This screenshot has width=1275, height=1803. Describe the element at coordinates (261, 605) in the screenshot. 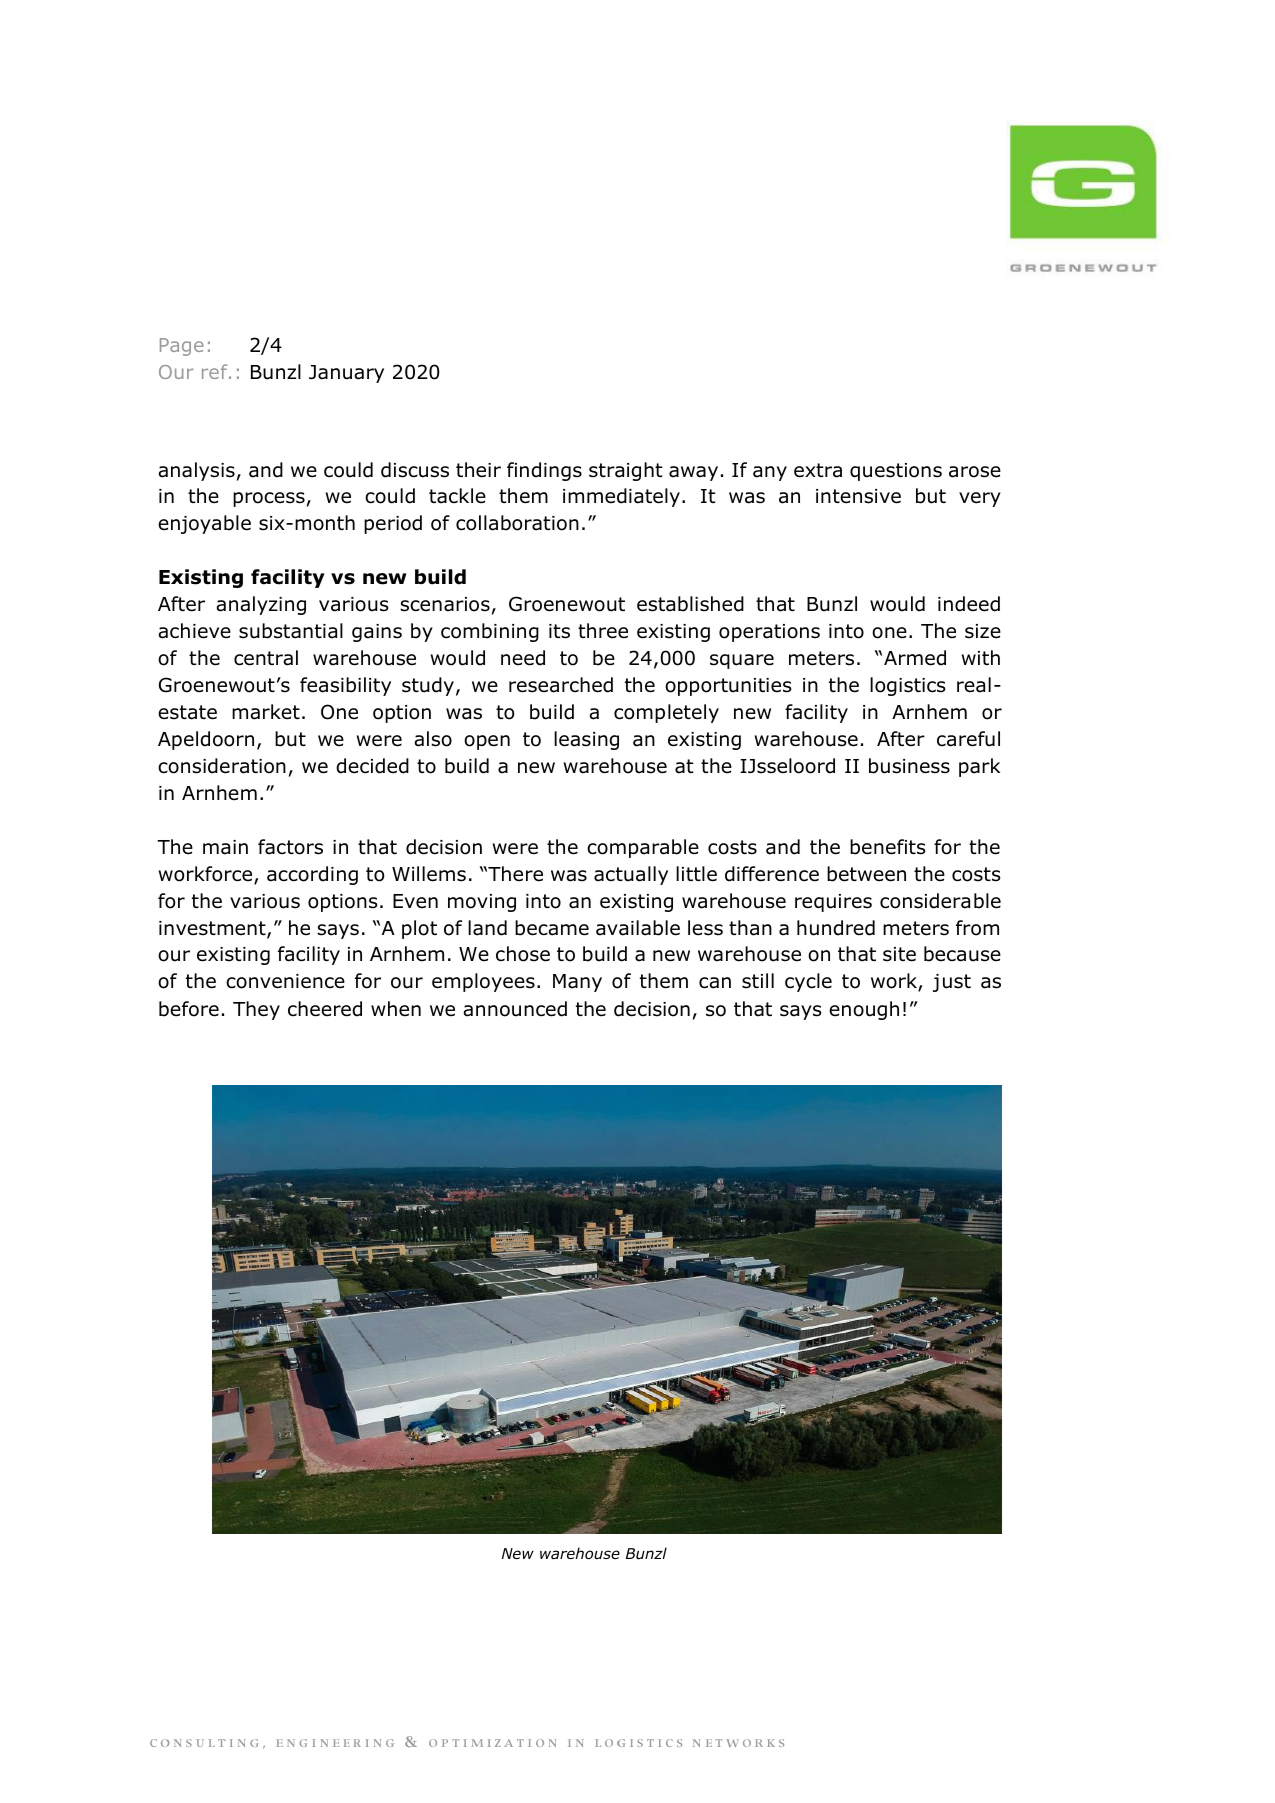

I see `analyzing` at that location.
